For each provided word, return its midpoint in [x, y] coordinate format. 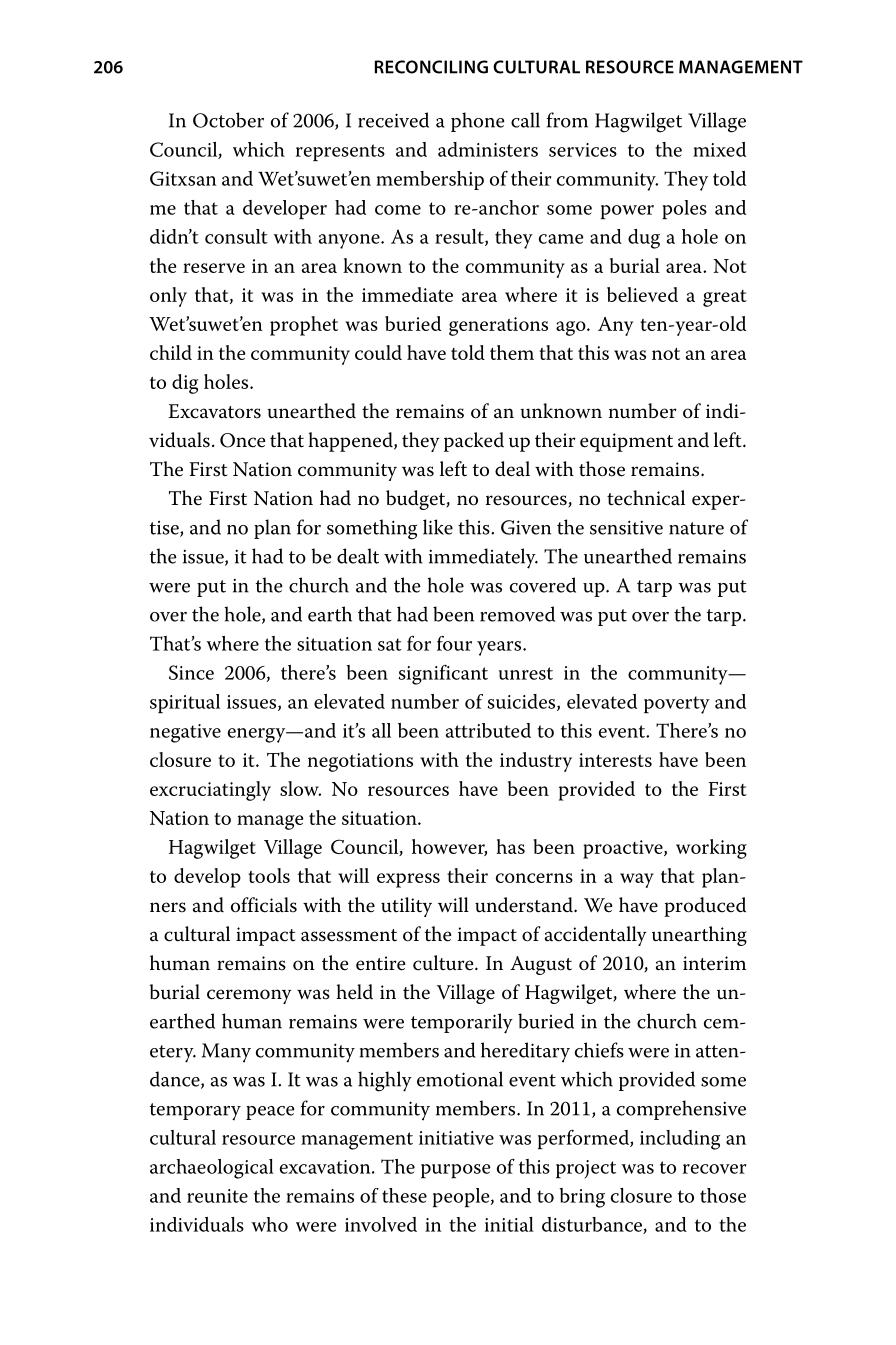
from [567, 120]
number [425, 701]
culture [444, 963]
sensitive [626, 527]
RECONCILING [431, 67]
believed [642, 294]
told [468, 352]
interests [615, 760]
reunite [217, 1196]
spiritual [185, 703]
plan [272, 529]
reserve [214, 268]
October [228, 120]
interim [714, 963]
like [438, 527]
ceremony [249, 996]
